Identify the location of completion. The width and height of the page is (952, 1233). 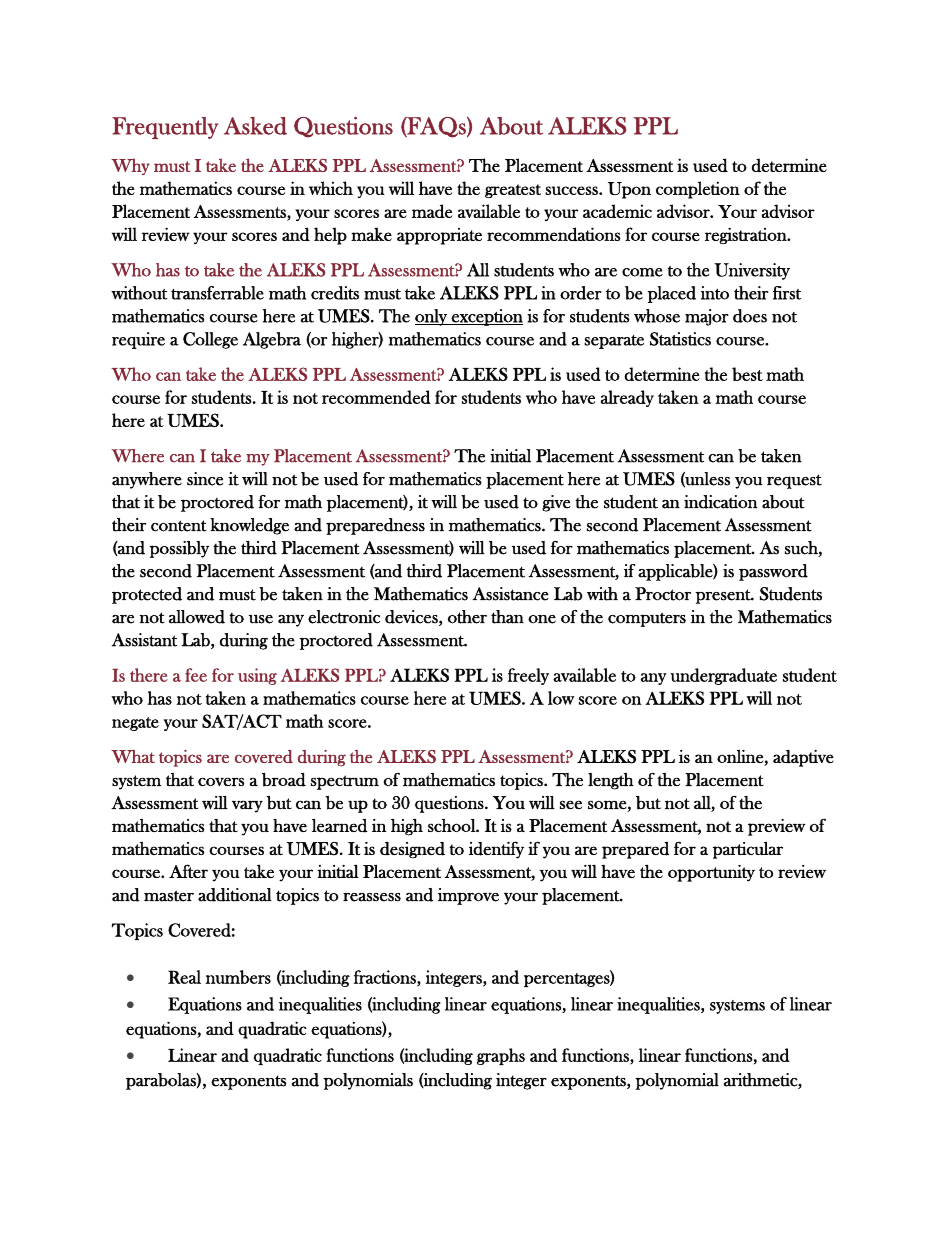
(698, 190).
